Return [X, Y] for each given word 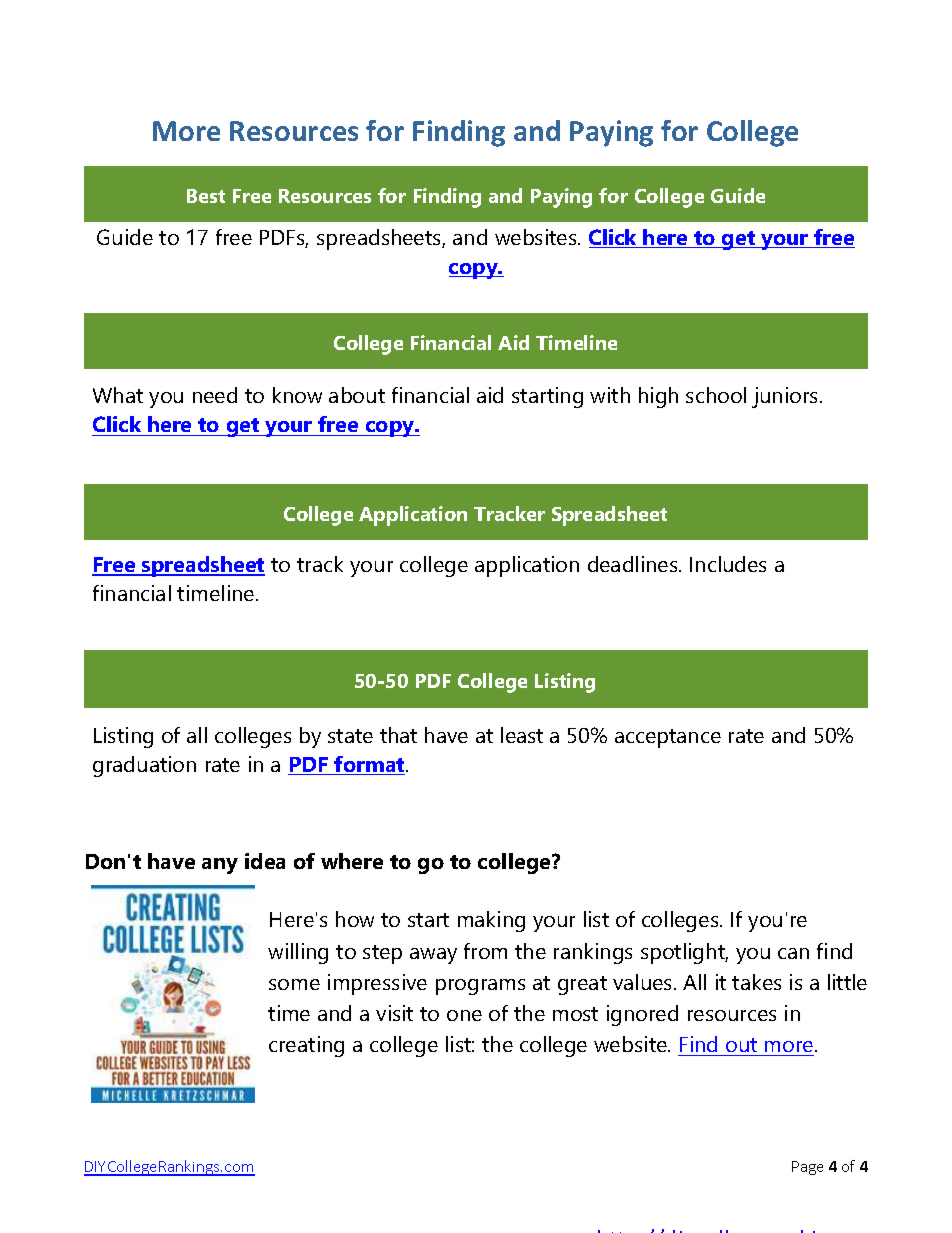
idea [265, 861]
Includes [728, 564]
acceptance [668, 738]
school [716, 395]
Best [206, 196]
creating [306, 1046]
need [215, 395]
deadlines [634, 564]
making [491, 921]
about [357, 395]
